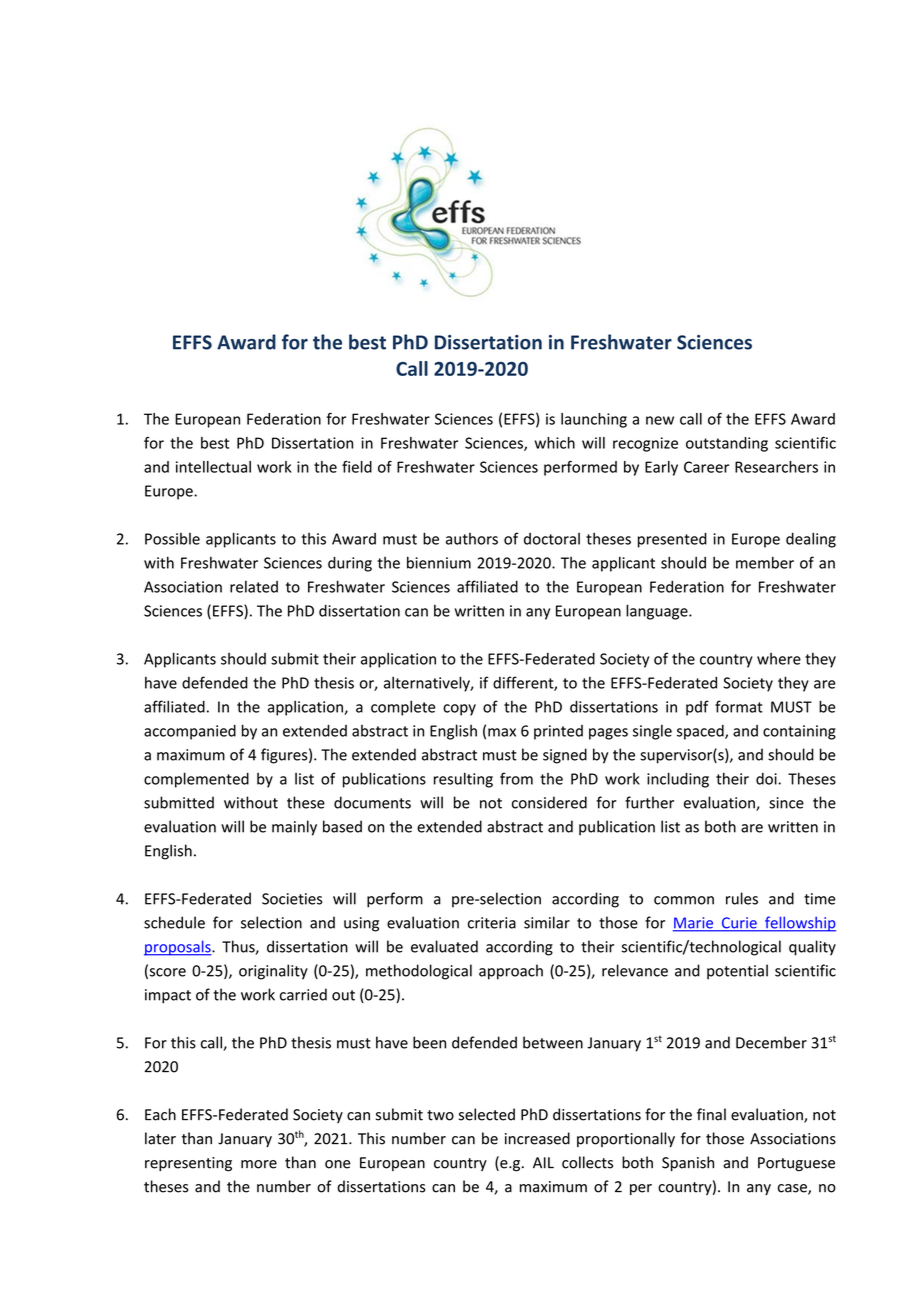  What do you see at coordinates (555, 443) in the document?
I see `which` at bounding box center [555, 443].
